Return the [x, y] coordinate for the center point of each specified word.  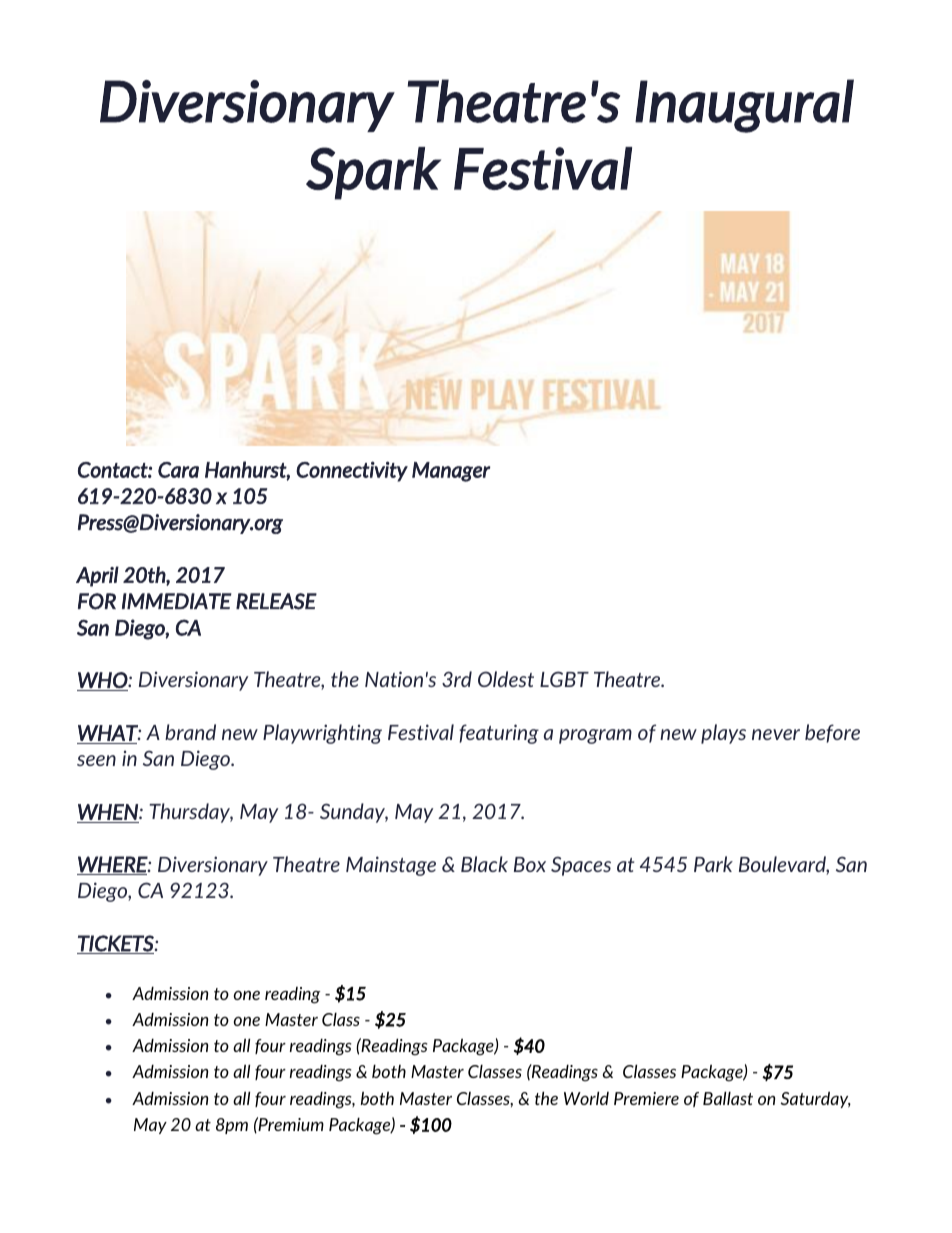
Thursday [191, 813]
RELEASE [276, 601]
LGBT [564, 679]
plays [723, 734]
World [586, 1098]
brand [190, 732]
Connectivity [352, 471]
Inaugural [744, 106]
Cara [178, 470]
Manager [451, 472]
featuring [499, 734]
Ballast [728, 1098]
